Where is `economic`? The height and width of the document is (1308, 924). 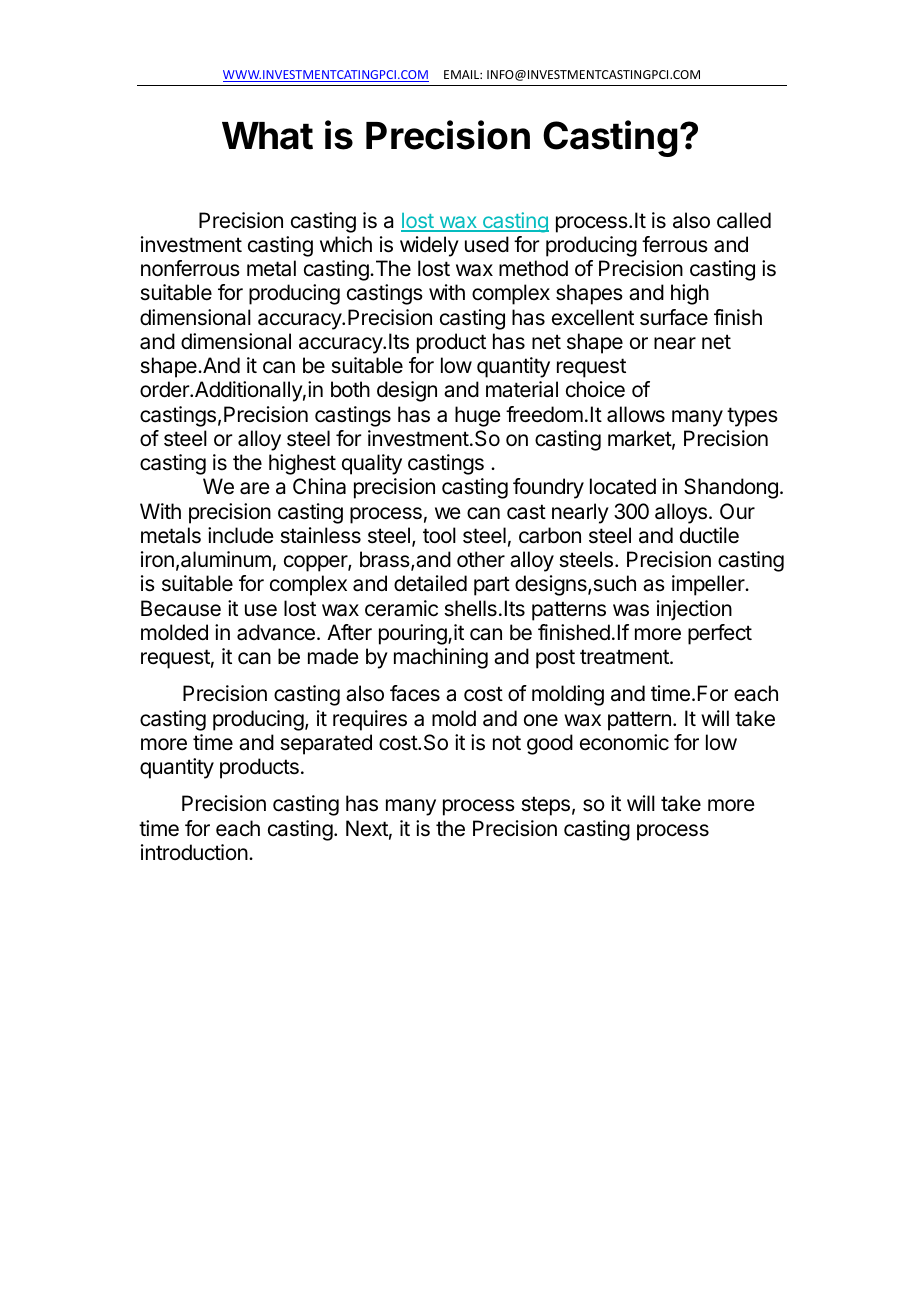
economic is located at coordinates (624, 742).
